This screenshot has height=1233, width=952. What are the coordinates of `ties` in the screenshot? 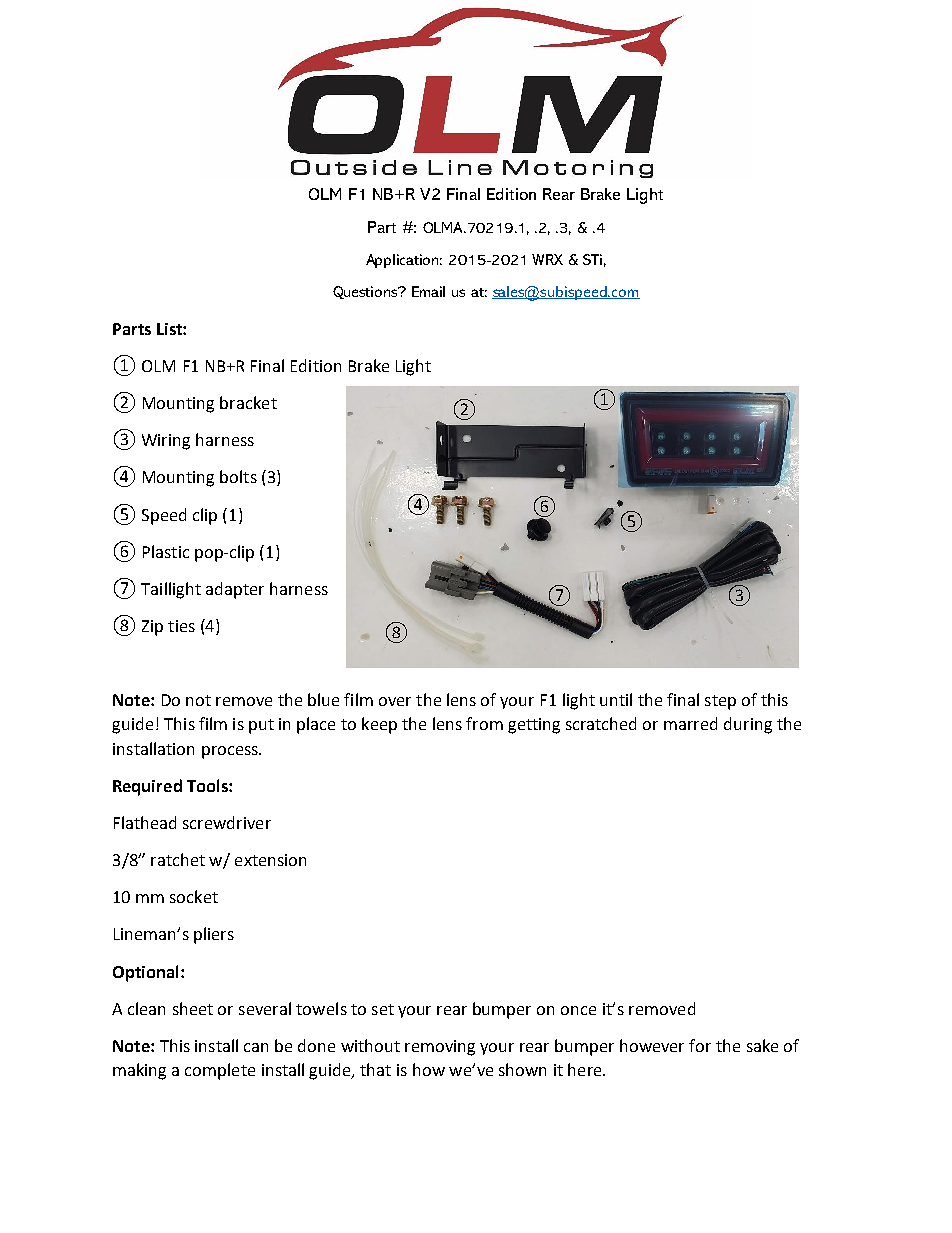 It's located at (181, 626).
